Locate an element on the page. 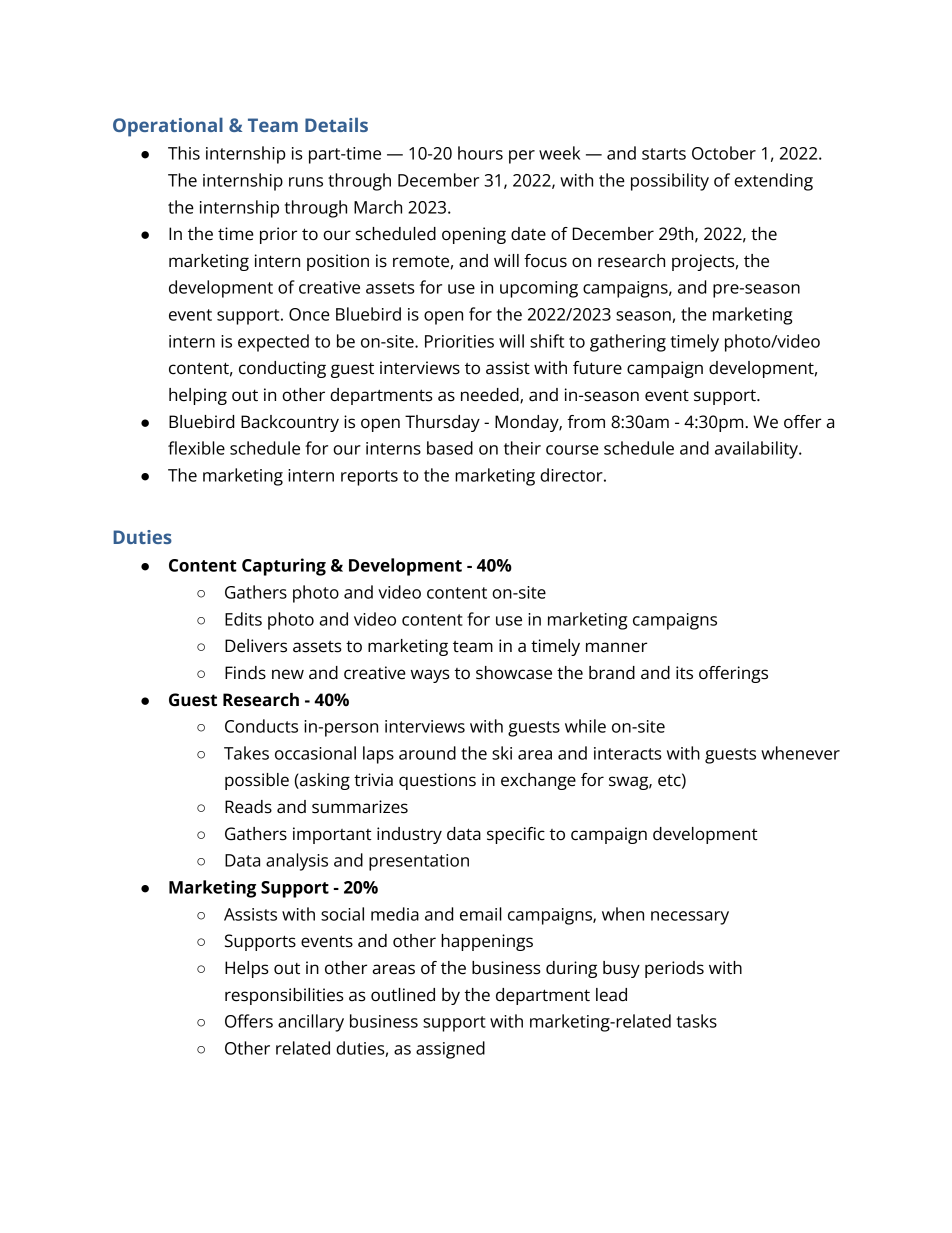 This page has height=1233, width=952. hours is located at coordinates (480, 153).
